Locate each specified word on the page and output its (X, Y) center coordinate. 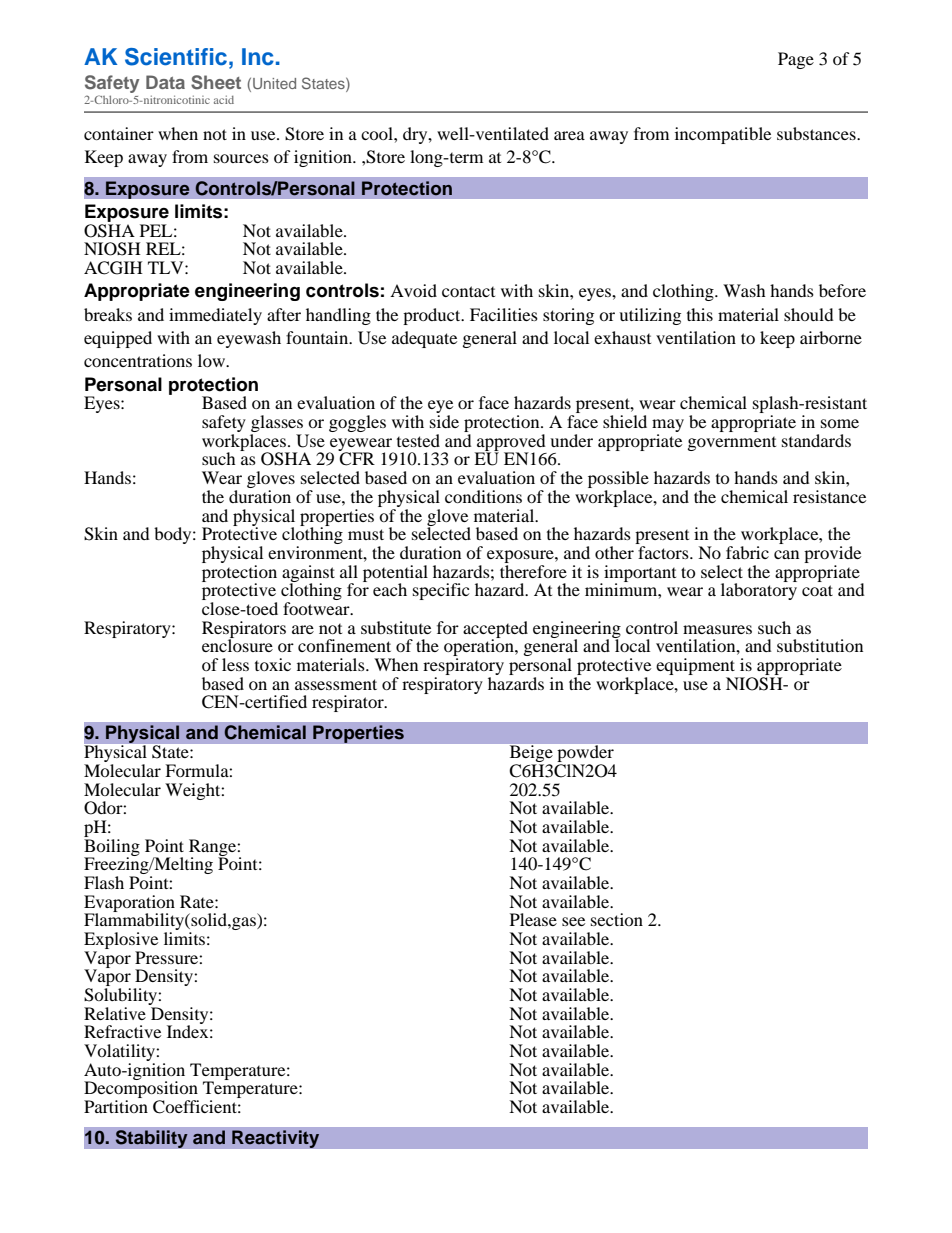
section (617, 919)
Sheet (216, 82)
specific (441, 591)
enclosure (237, 644)
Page (796, 60)
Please (533, 919)
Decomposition (141, 1090)
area (569, 135)
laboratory (759, 590)
